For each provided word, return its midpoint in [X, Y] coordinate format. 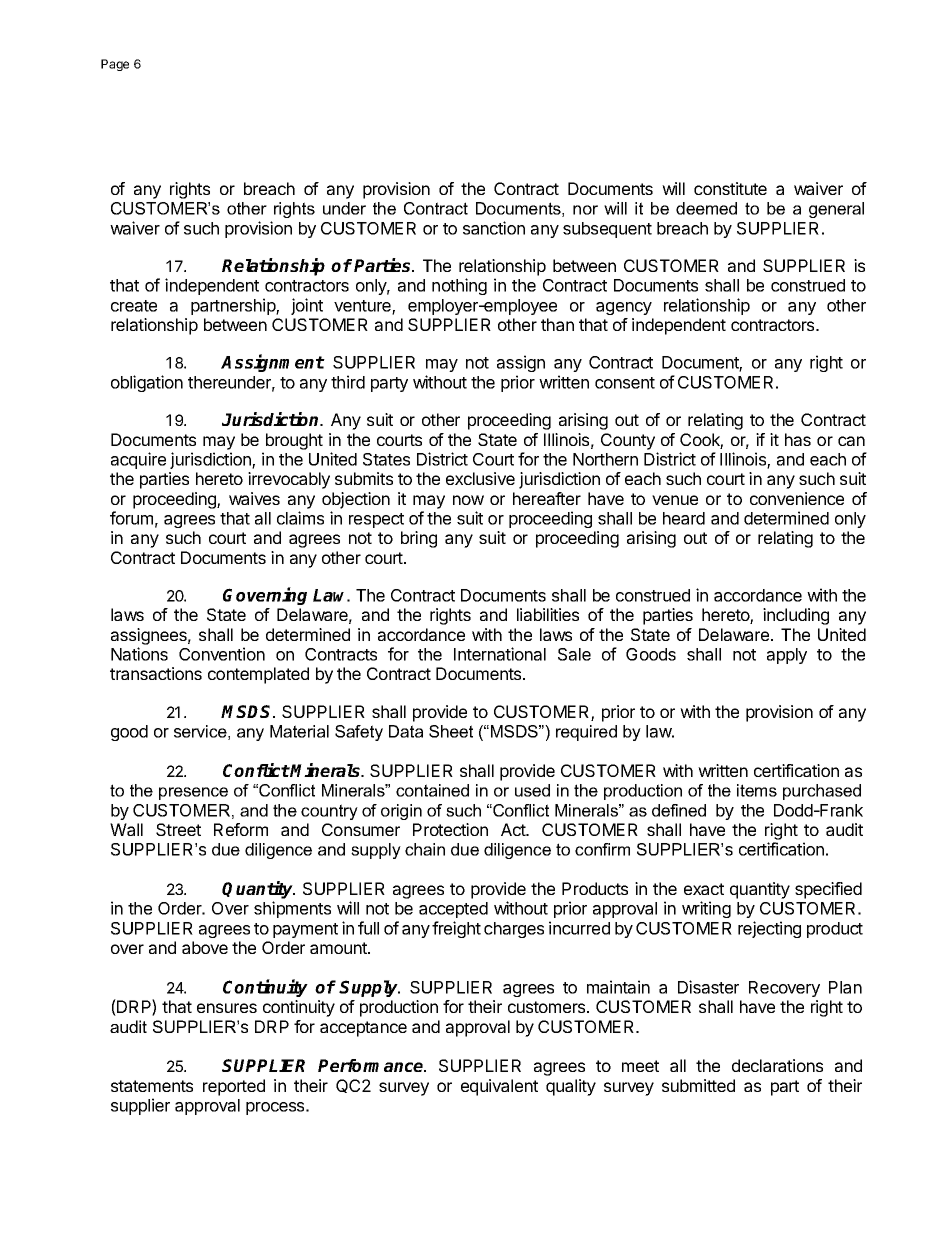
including [796, 616]
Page [115, 65]
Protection [450, 829]
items [757, 790]
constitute [730, 188]
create [134, 306]
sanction [494, 228]
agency [624, 308]
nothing [459, 286]
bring [419, 539]
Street [178, 829]
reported [234, 1087]
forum [131, 518]
